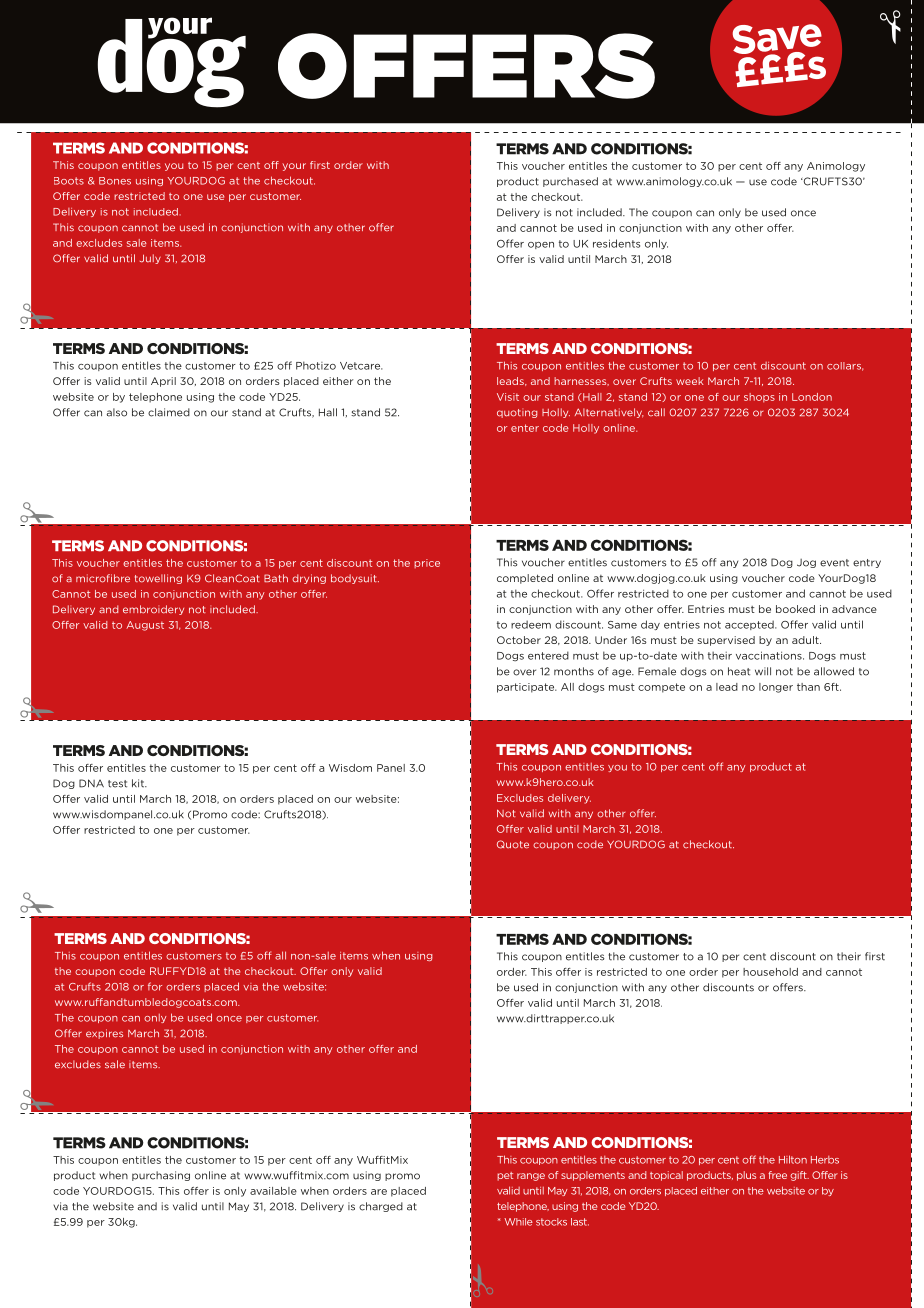 Image resolution: width=924 pixels, height=1308 pixels. I want to click on purchasing, so click(161, 1176).
